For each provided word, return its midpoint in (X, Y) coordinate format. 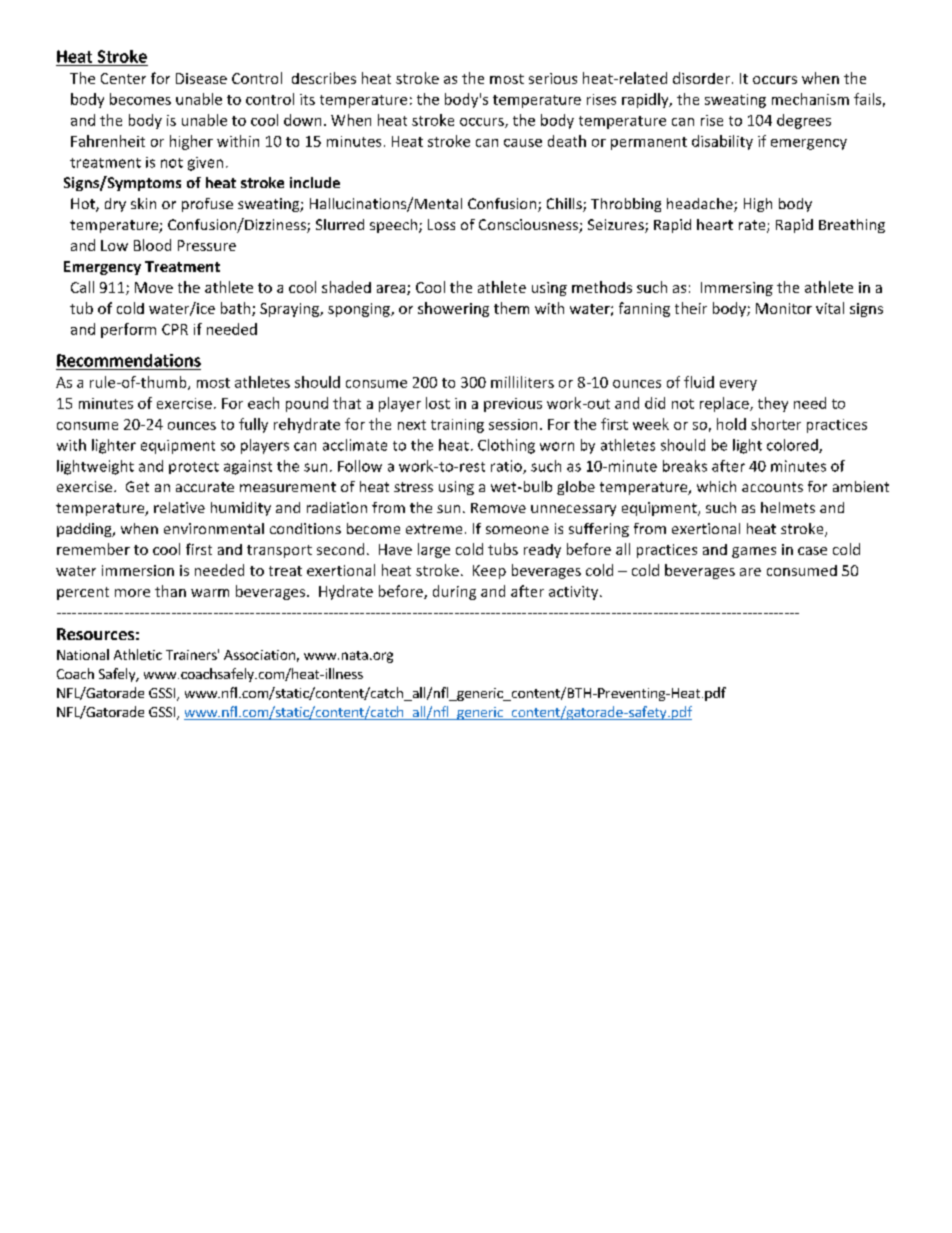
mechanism (810, 99)
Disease (201, 78)
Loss (441, 224)
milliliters (522, 382)
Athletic (138, 654)
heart (715, 224)
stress (413, 487)
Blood (152, 245)
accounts (772, 487)
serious (553, 78)
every (738, 385)
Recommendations (129, 360)
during (454, 592)
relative (179, 507)
